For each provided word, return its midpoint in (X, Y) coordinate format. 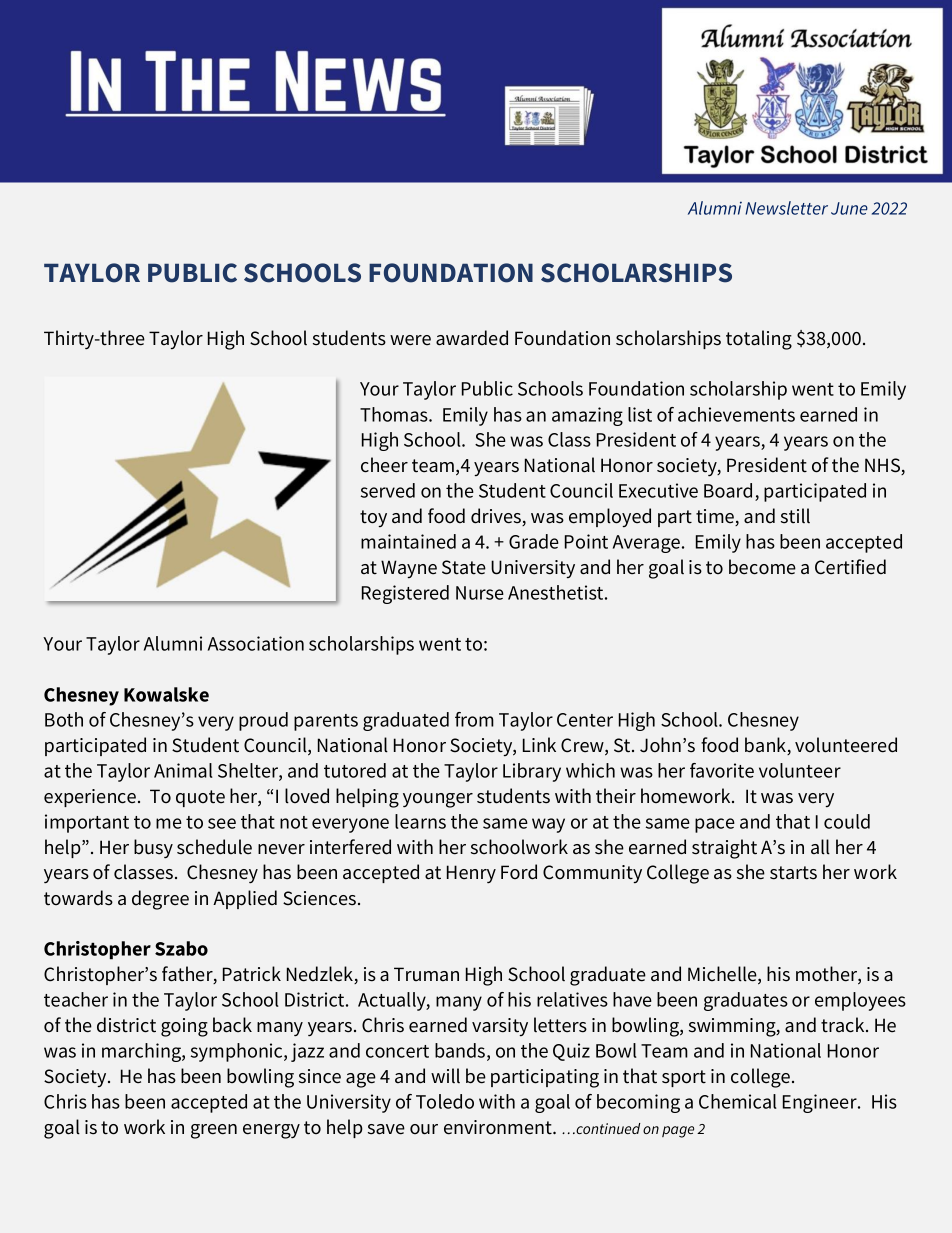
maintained (408, 541)
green (214, 1131)
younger (438, 800)
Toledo (445, 1101)
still (795, 516)
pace (715, 825)
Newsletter (786, 208)
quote (200, 798)
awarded (472, 338)
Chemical (738, 1101)
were (410, 340)
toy (373, 518)
